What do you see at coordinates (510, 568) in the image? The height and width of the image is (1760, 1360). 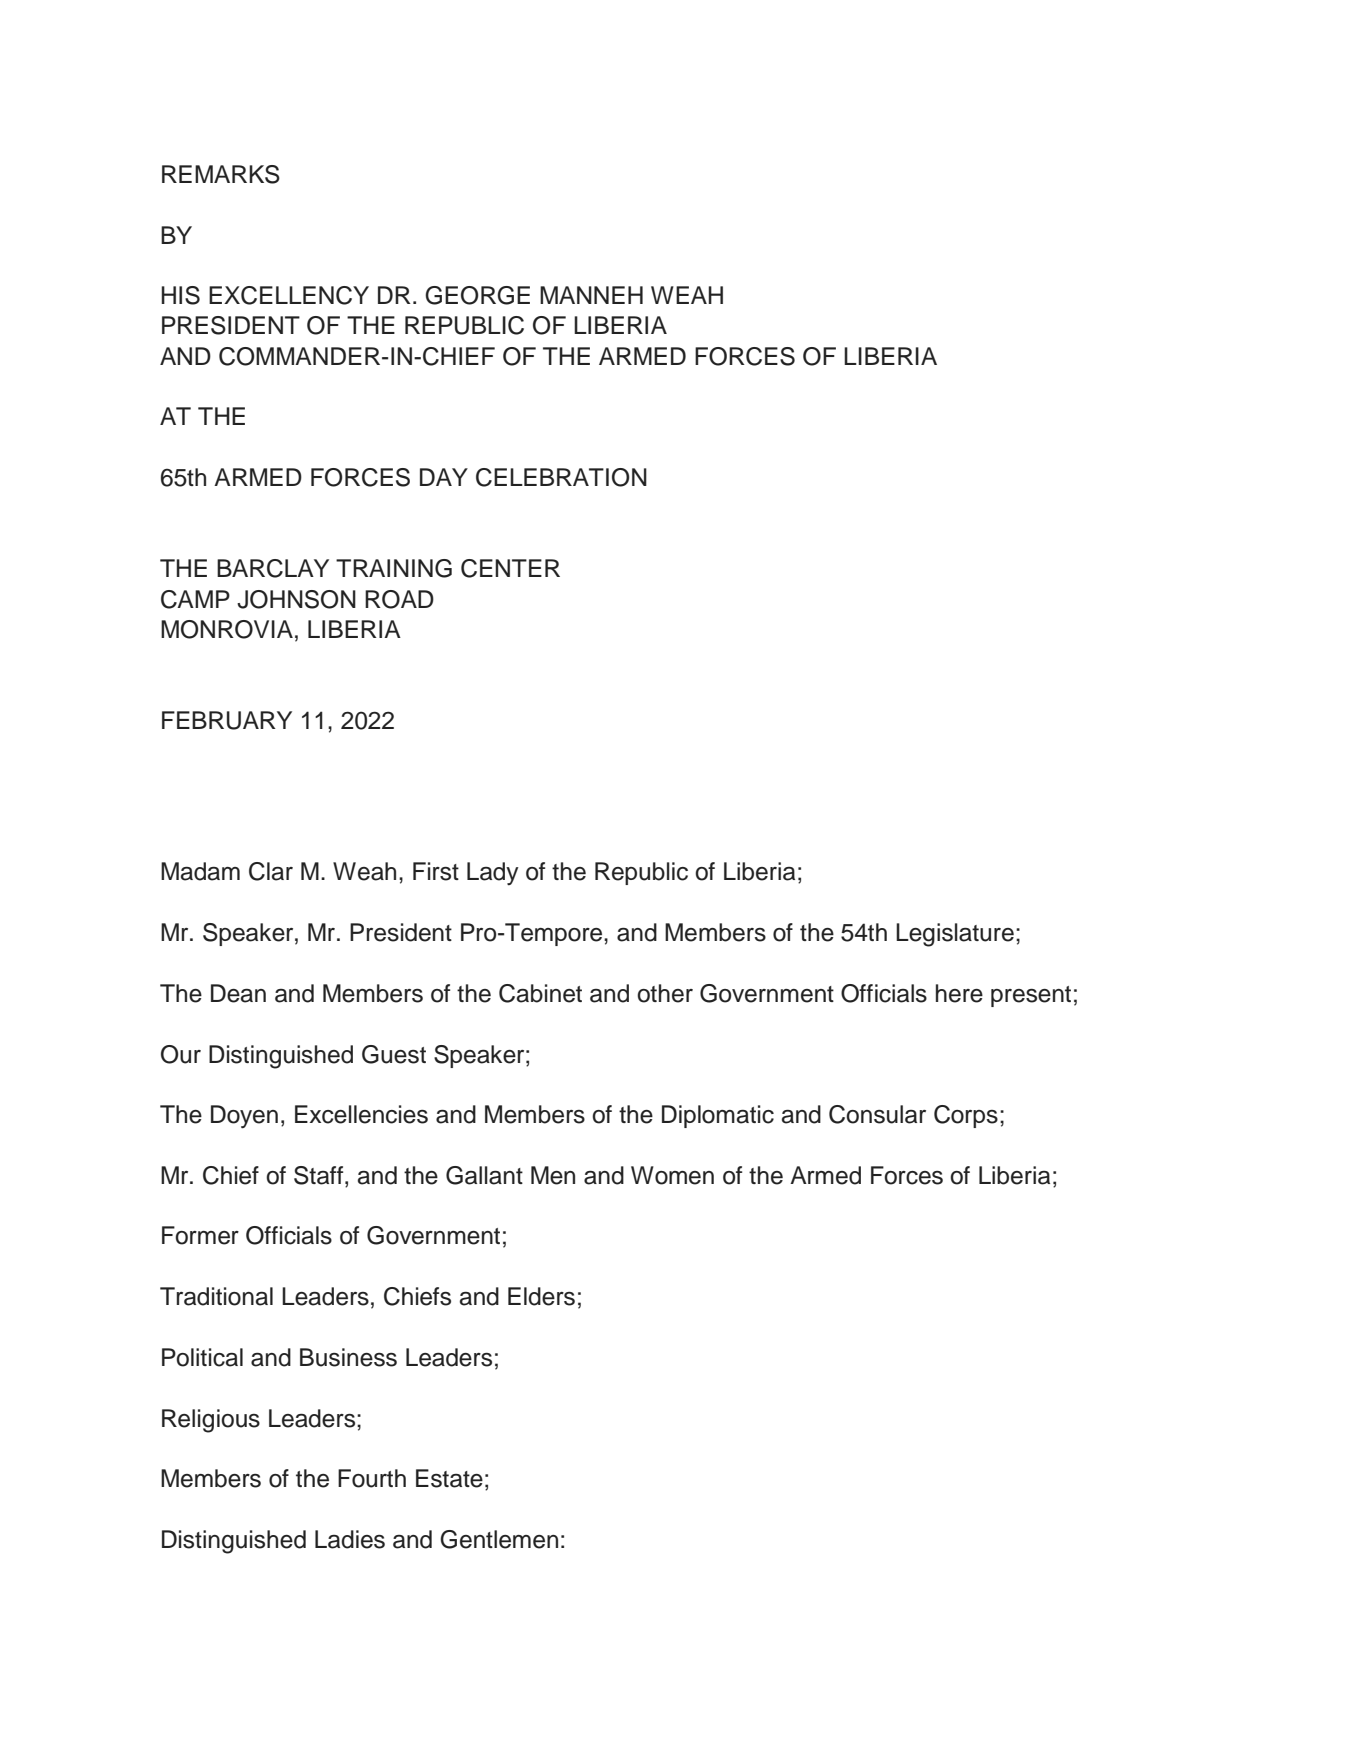 I see `CENTER` at bounding box center [510, 568].
